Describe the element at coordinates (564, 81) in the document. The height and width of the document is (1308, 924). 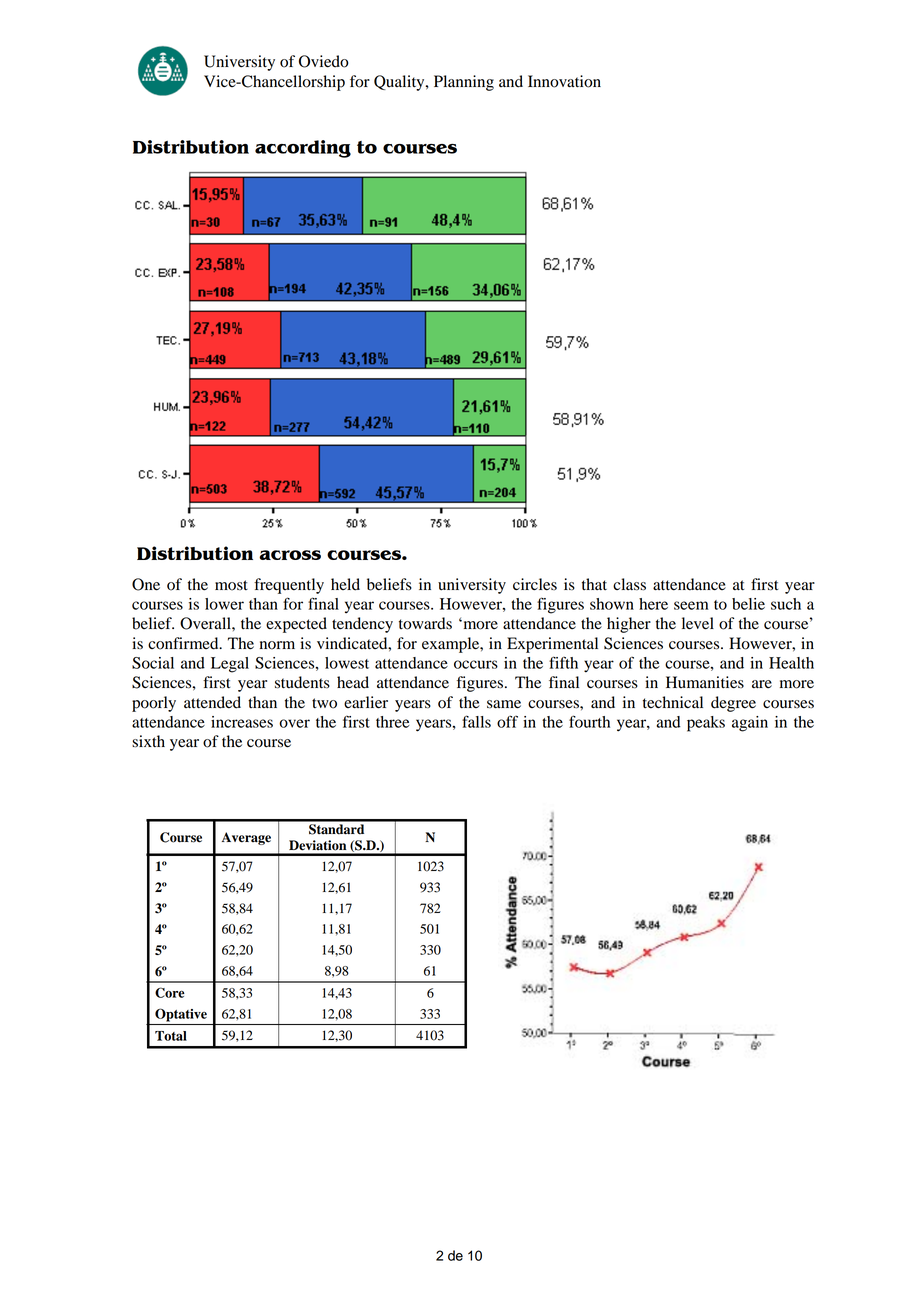
I see `Innovation` at that location.
